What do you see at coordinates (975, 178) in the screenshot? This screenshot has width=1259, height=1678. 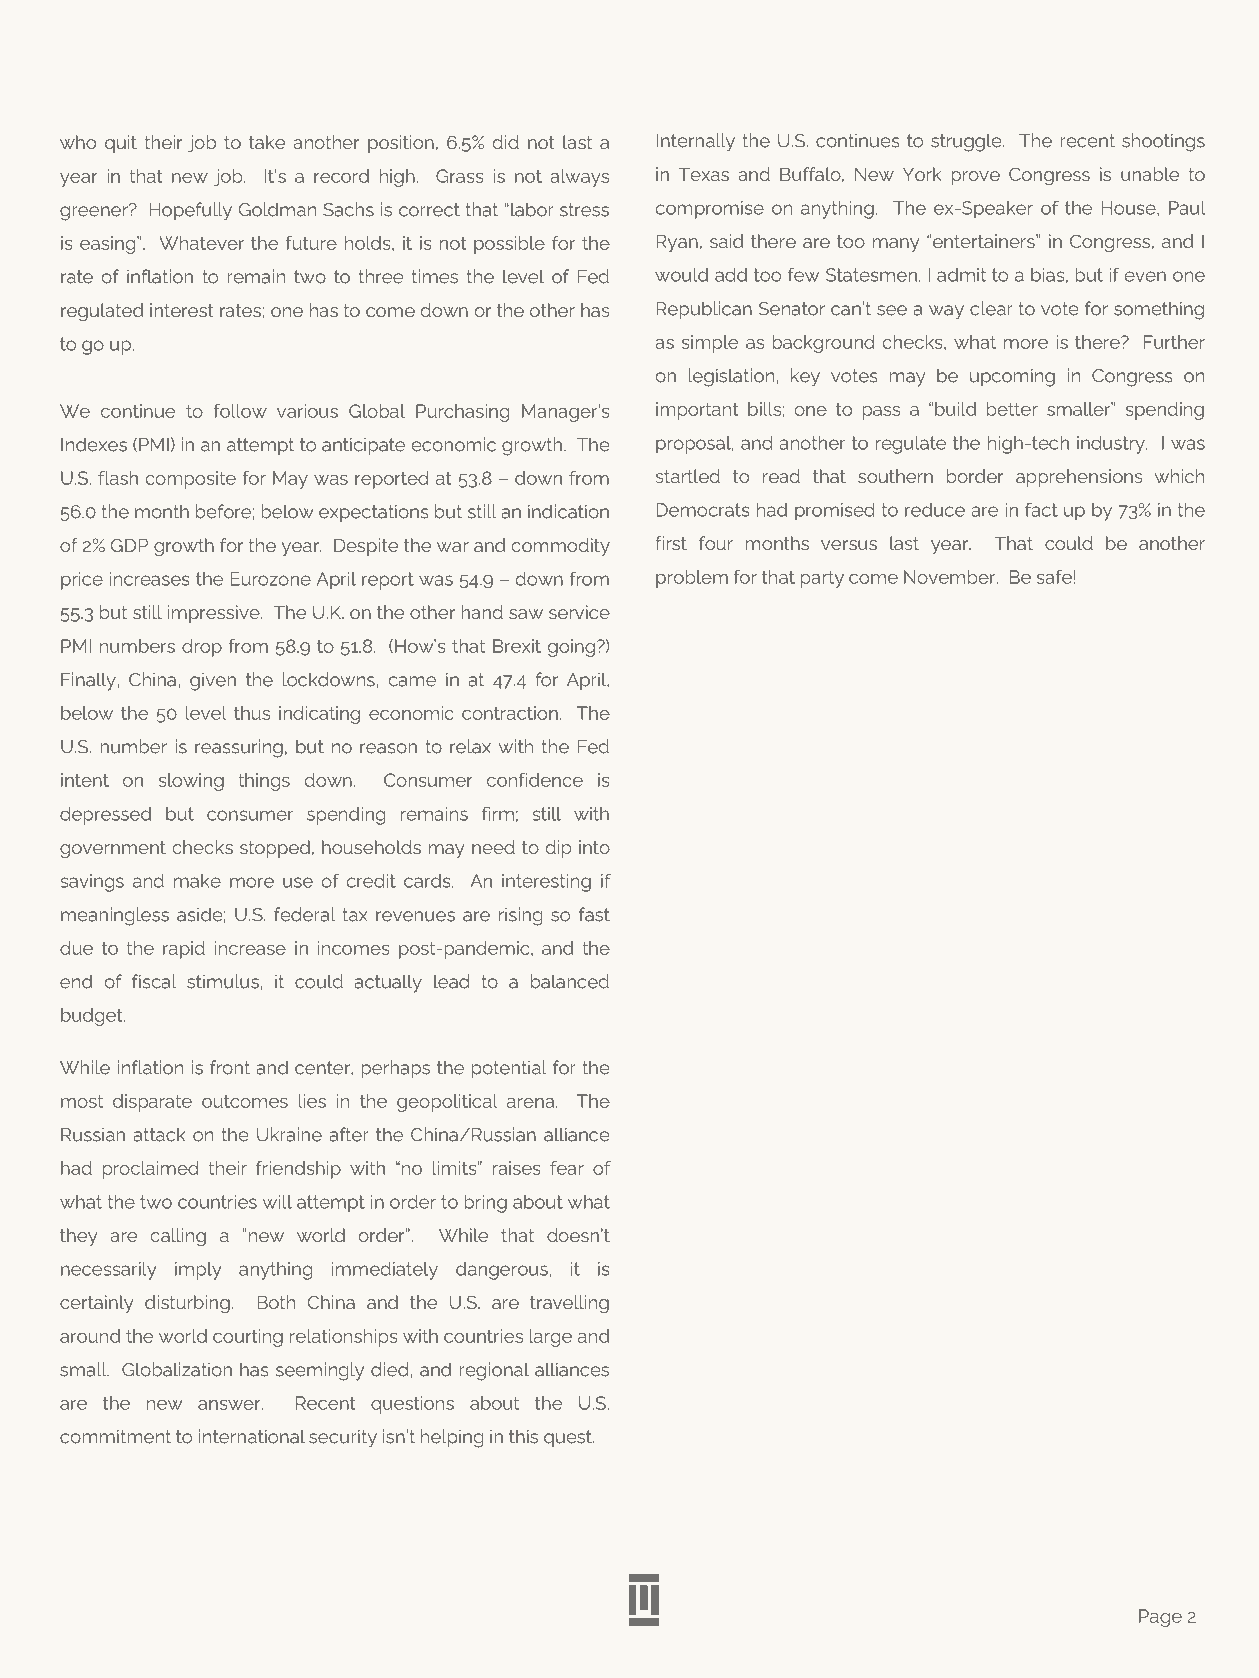 I see `prove` at bounding box center [975, 178].
